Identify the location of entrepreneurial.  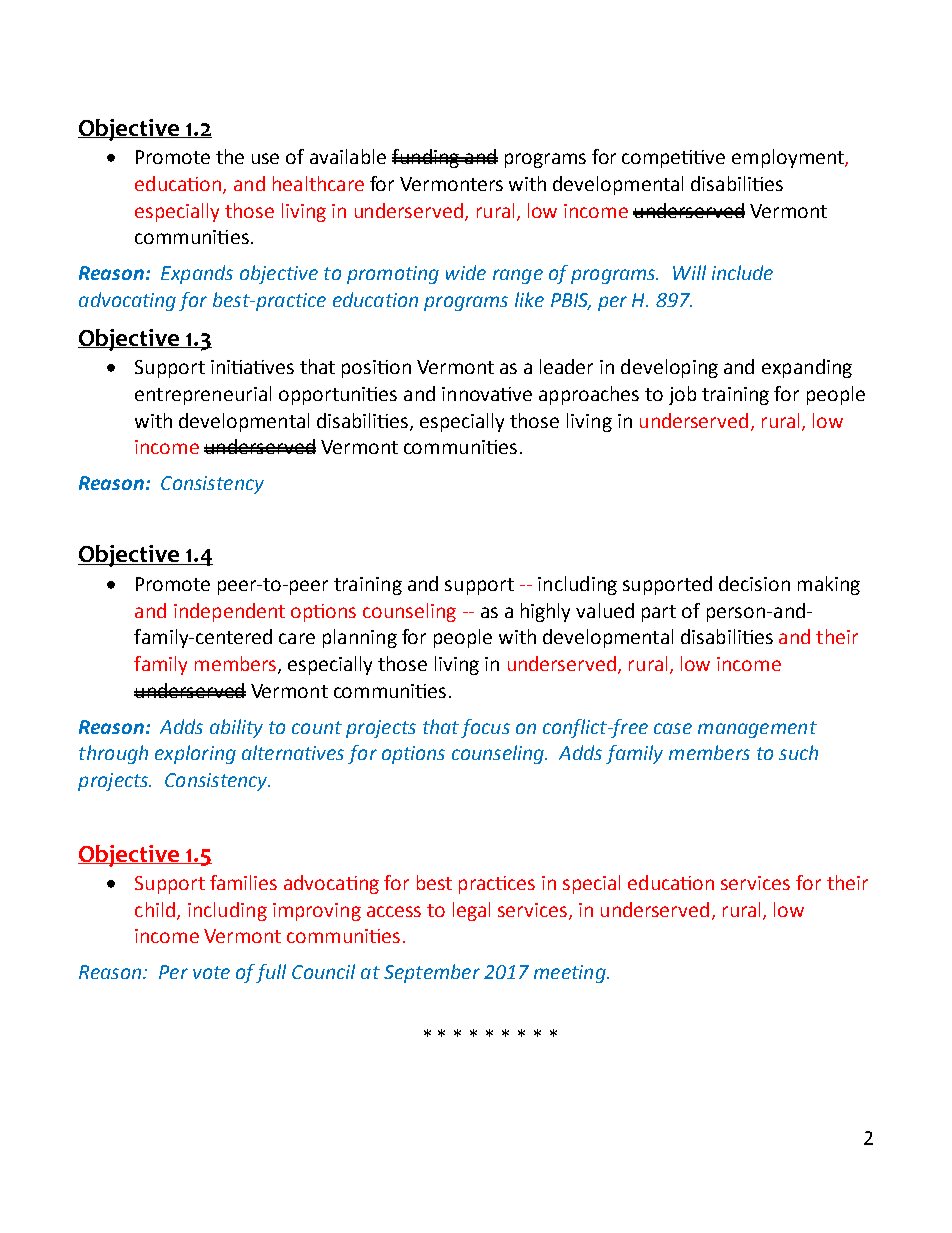
(203, 395).
